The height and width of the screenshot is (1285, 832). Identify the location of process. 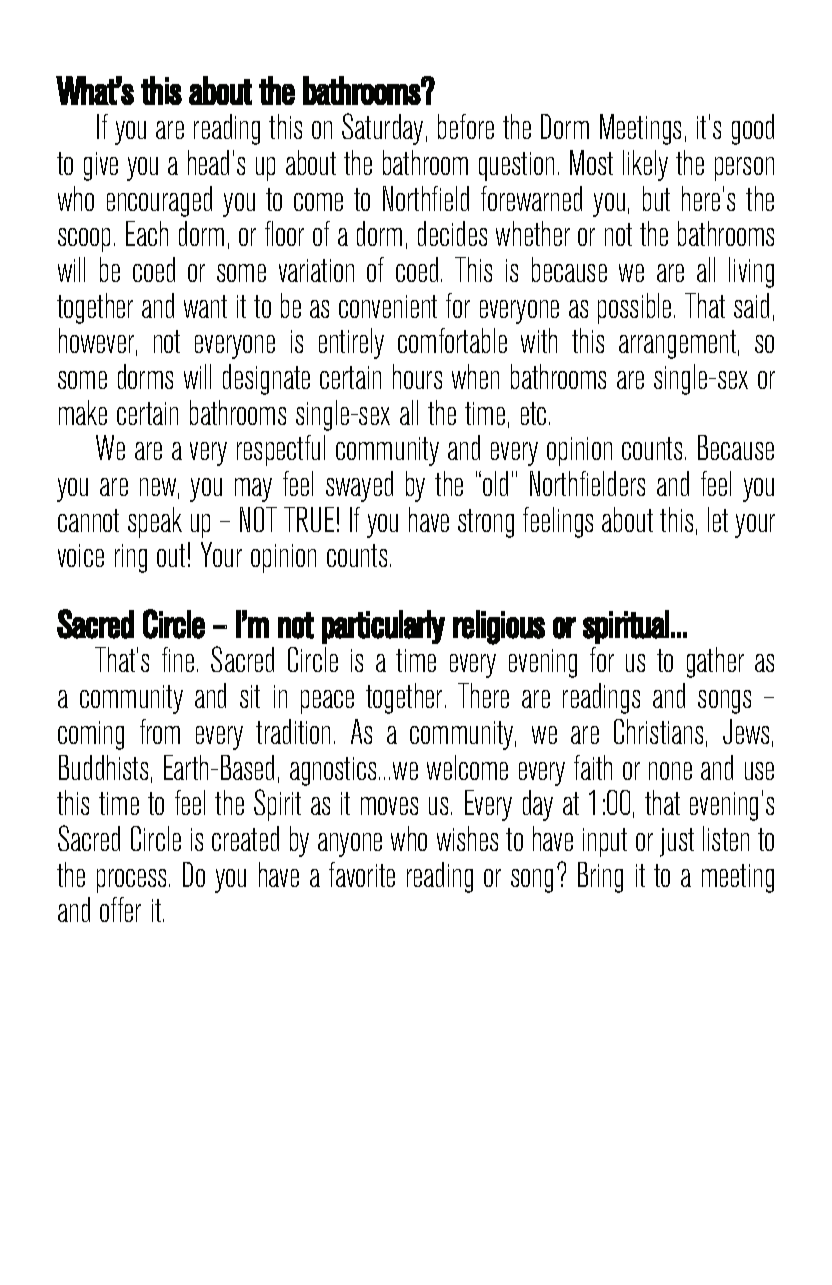
(133, 881).
